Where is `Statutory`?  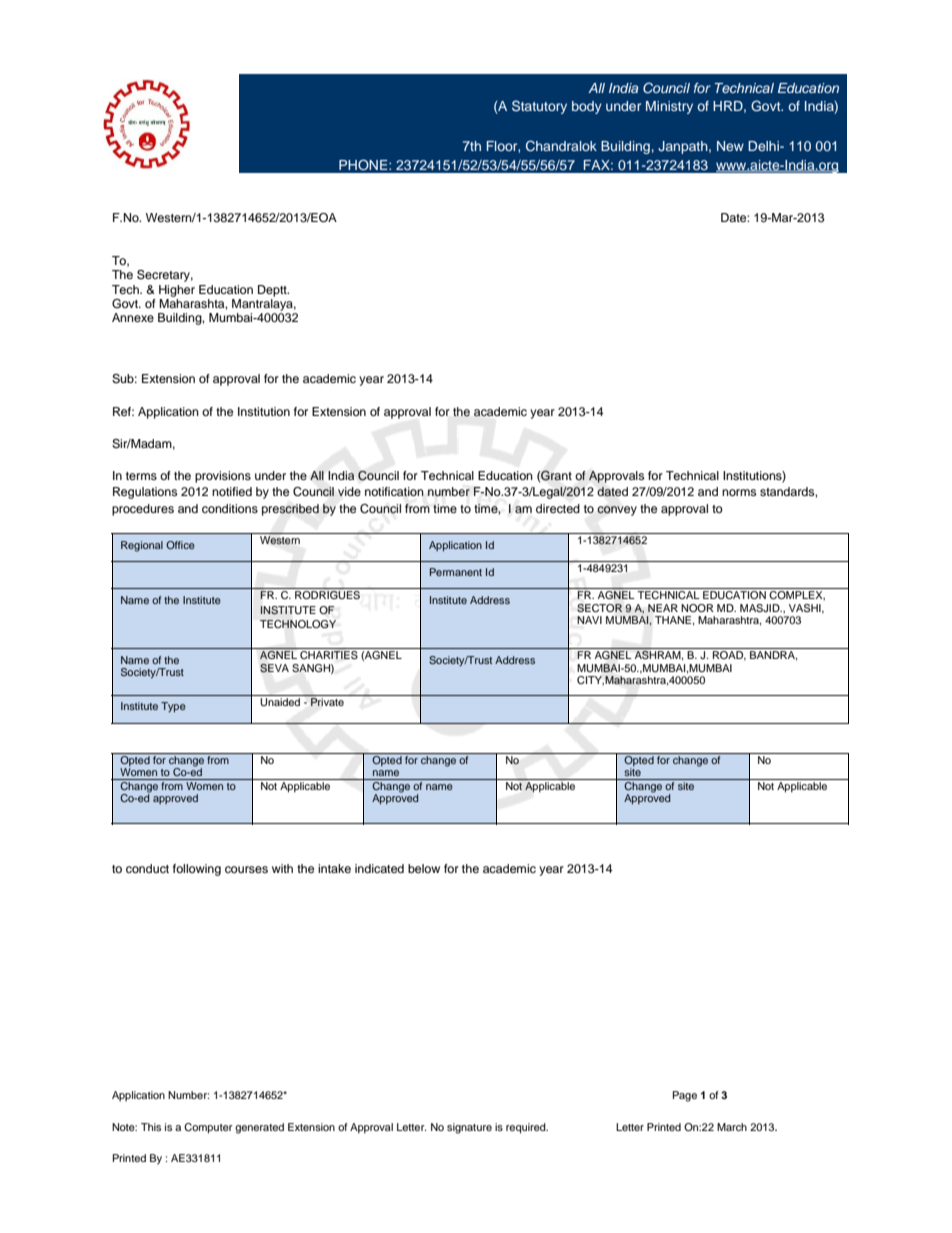 Statutory is located at coordinates (539, 107).
